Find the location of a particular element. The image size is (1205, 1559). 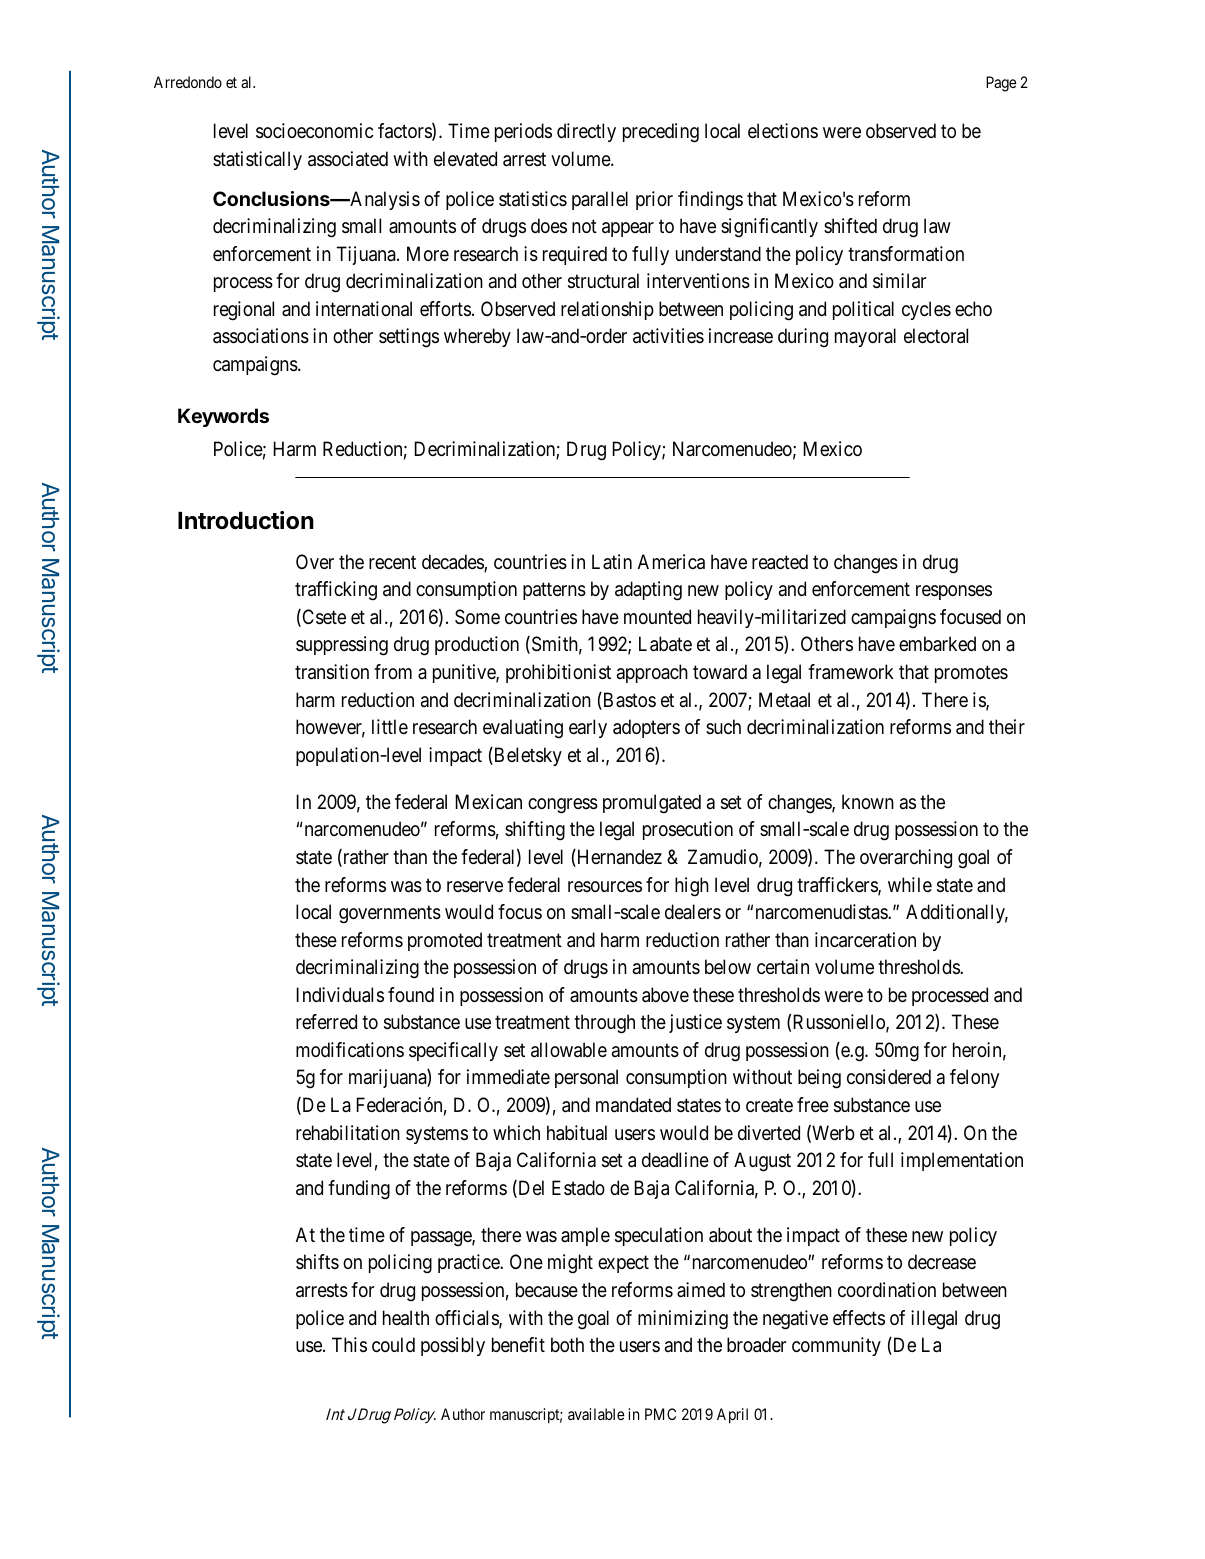

modifications is located at coordinates (350, 1049).
